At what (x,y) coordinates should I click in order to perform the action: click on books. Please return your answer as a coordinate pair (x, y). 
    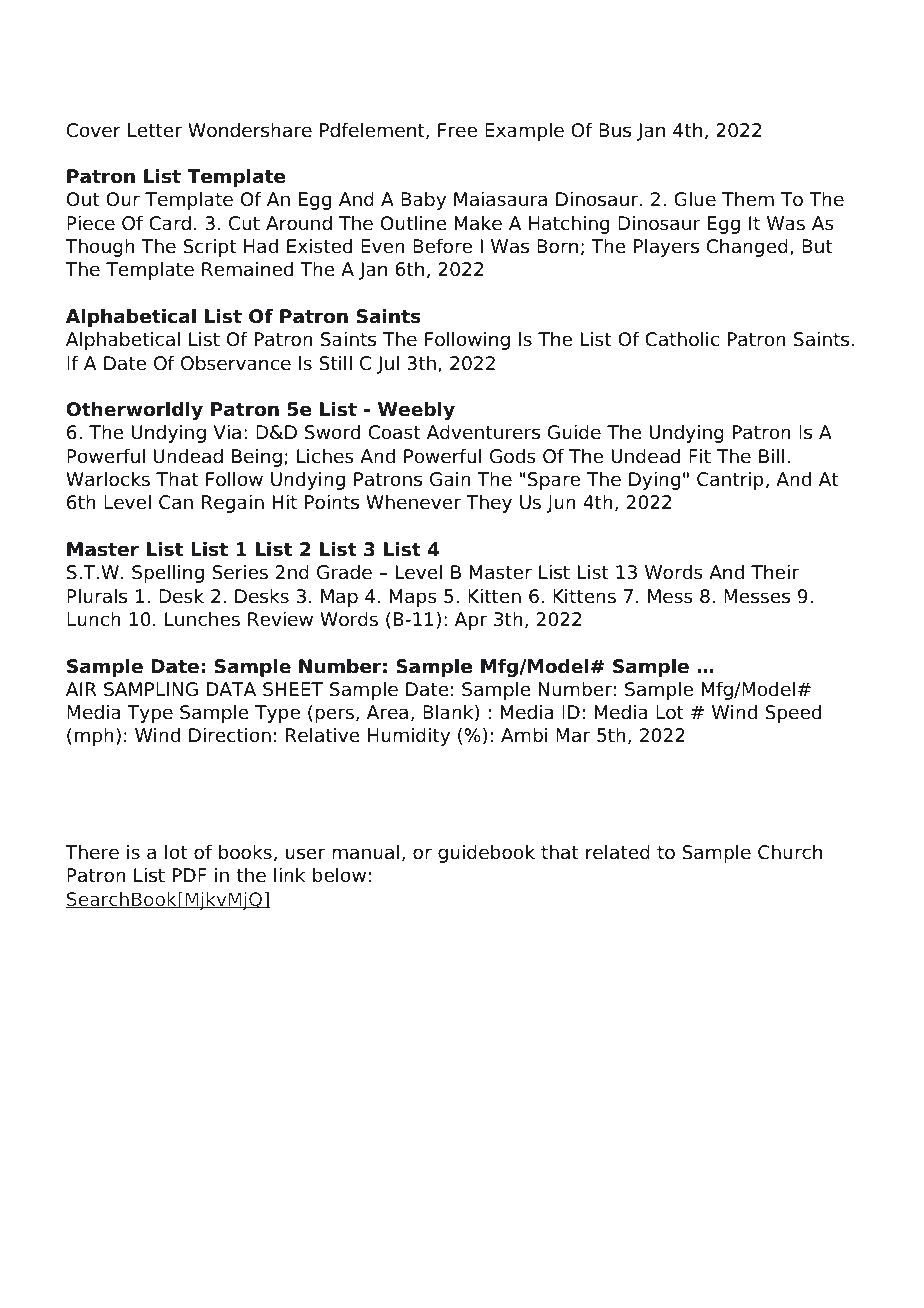
    Looking at the image, I should click on (245, 852).
